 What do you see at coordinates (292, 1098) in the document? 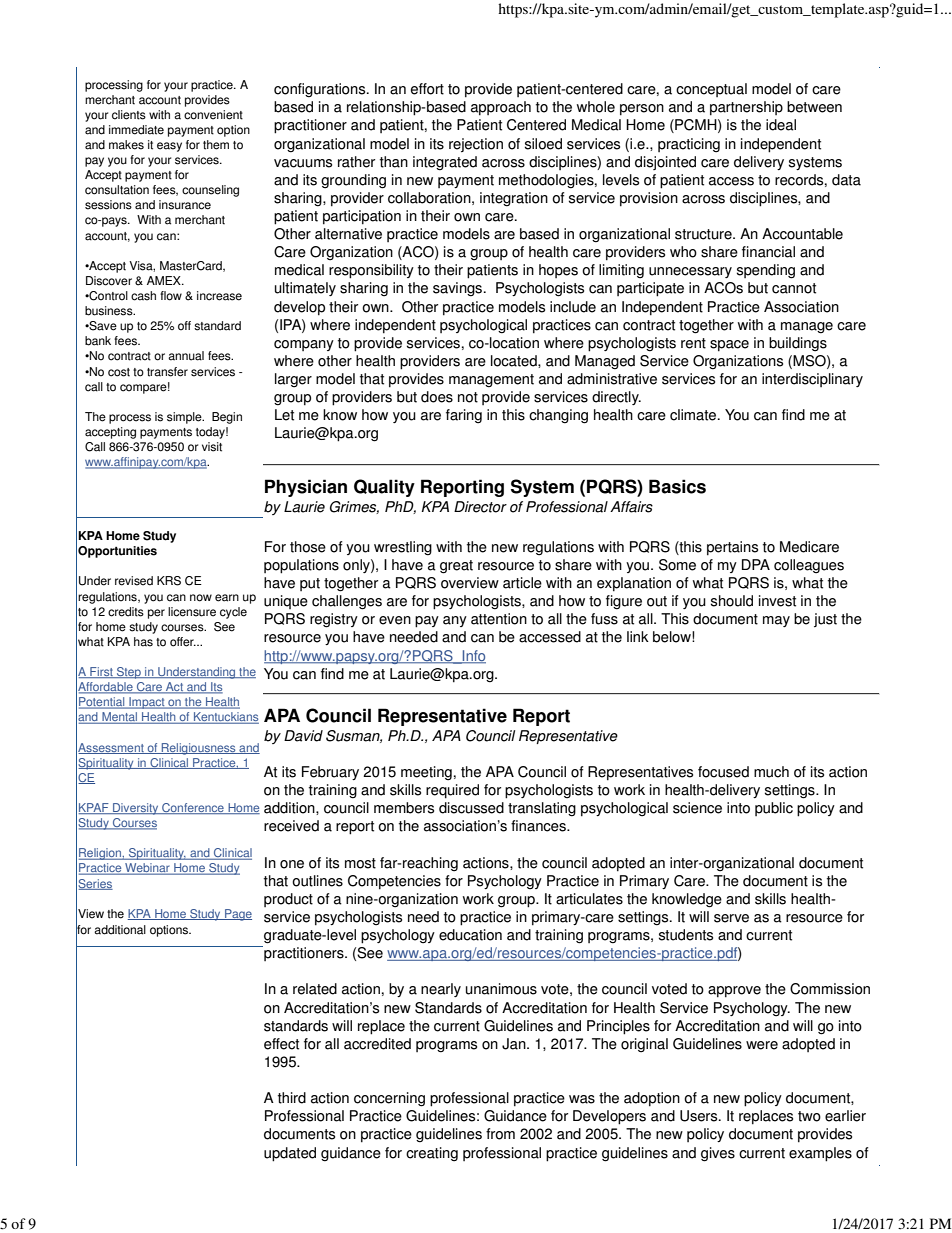
I see `third` at bounding box center [292, 1098].
